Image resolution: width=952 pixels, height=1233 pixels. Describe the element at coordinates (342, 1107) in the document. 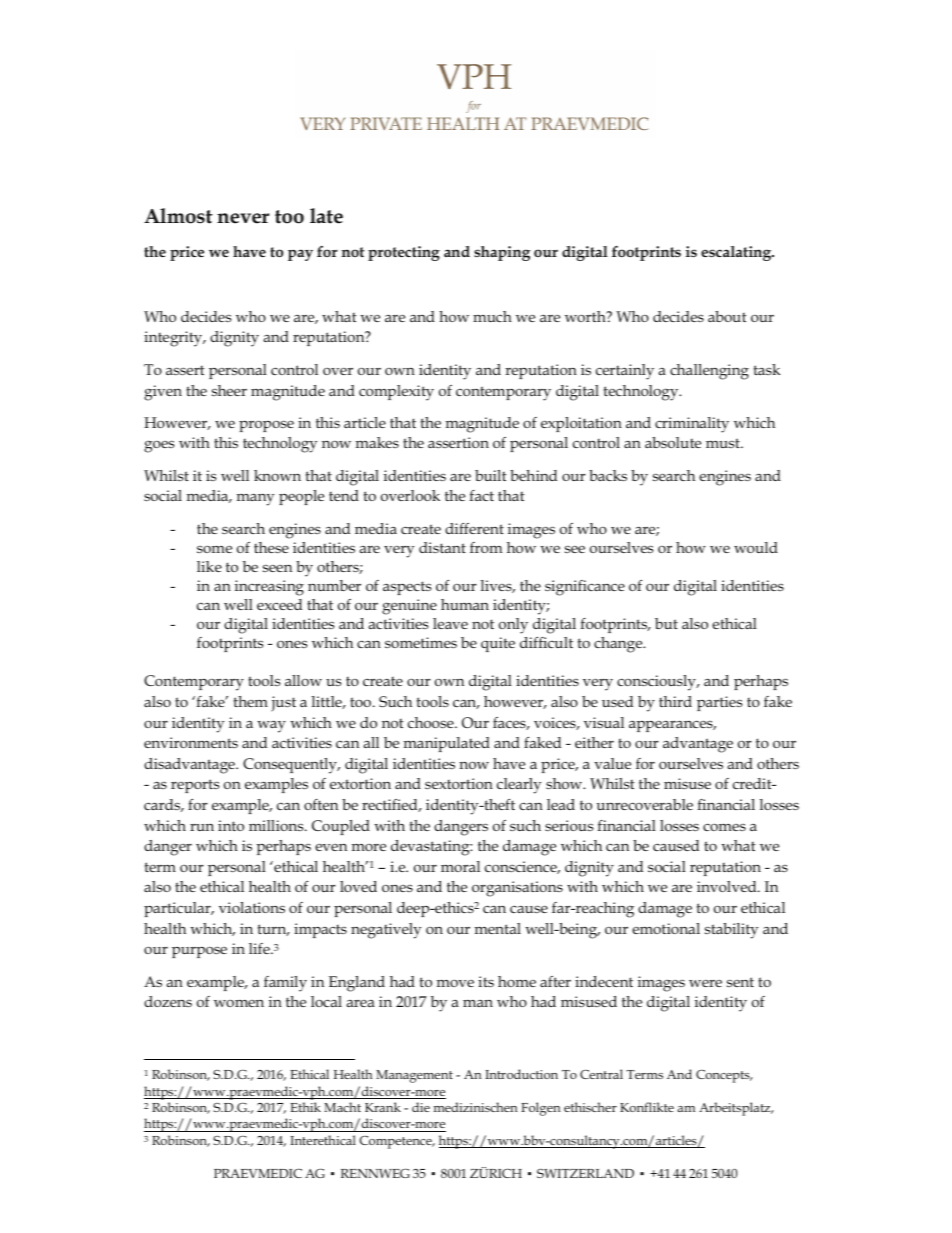

I see `Macht` at that location.
